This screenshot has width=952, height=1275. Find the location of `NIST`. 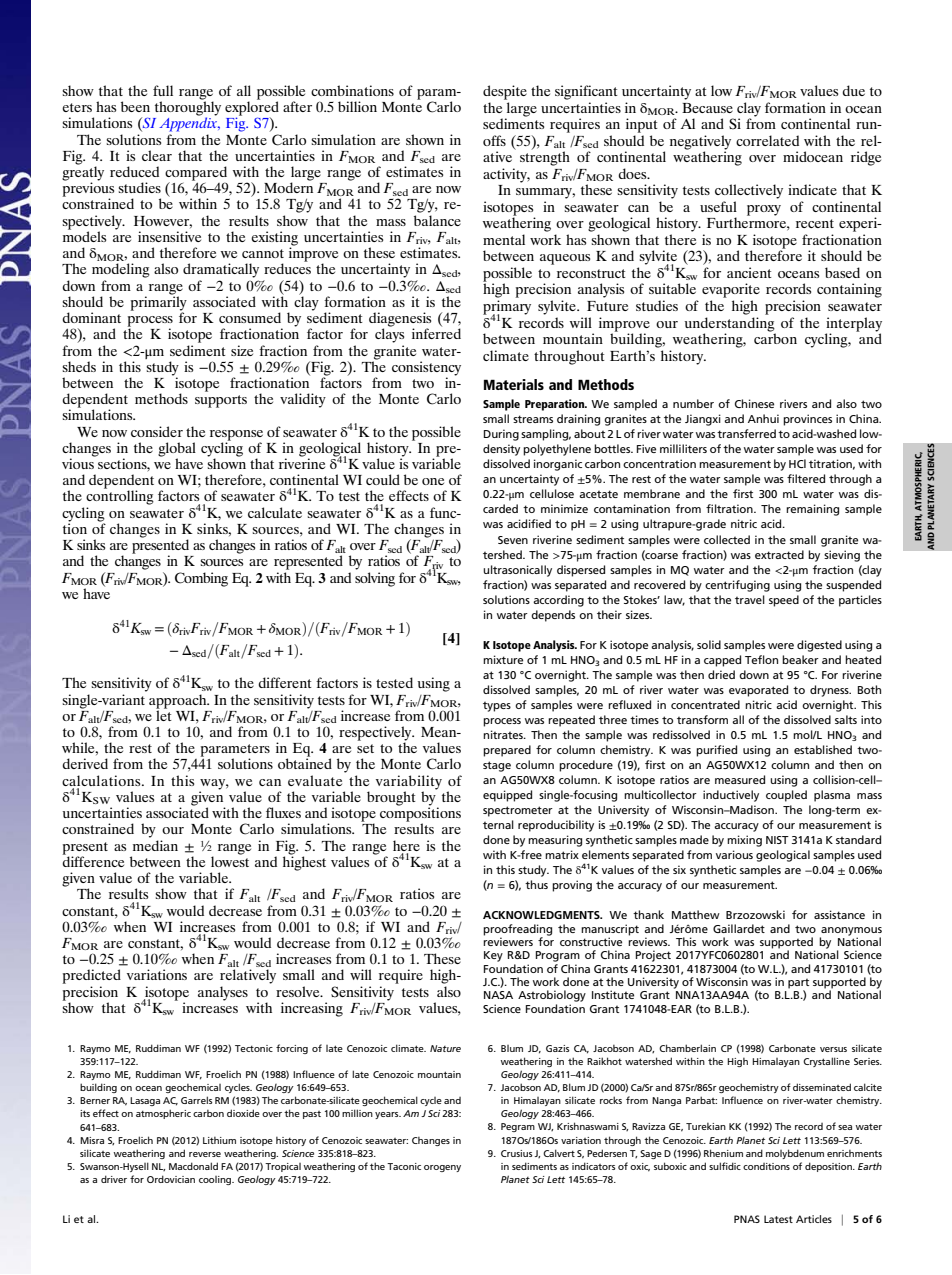

NIST is located at coordinates (777, 840).
